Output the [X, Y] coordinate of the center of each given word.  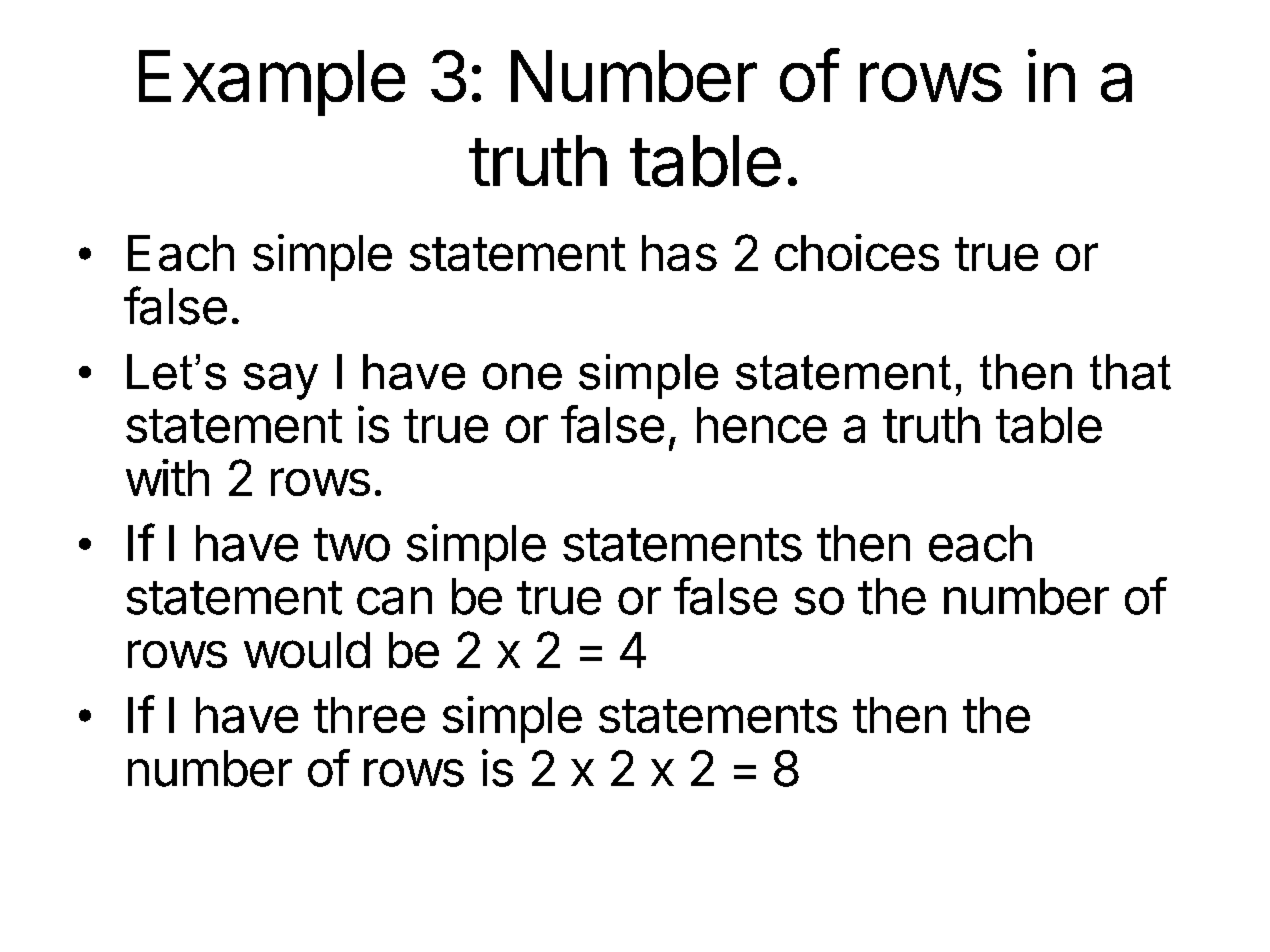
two [352, 545]
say [281, 381]
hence [762, 425]
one [522, 376]
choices [857, 252]
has [679, 253]
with [167, 477]
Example [272, 83]
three [369, 715]
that [1130, 372]
